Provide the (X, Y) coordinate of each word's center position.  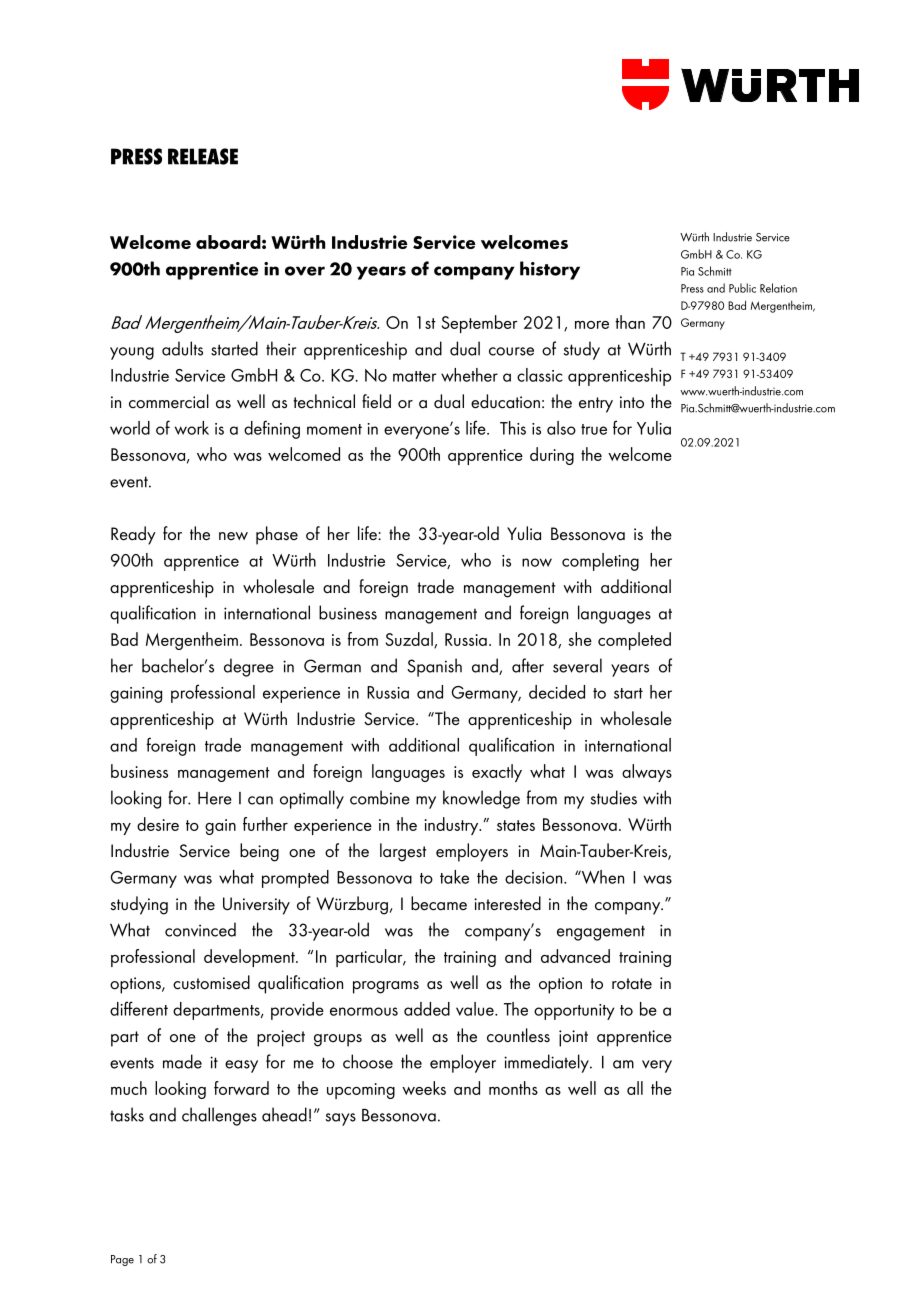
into (632, 402)
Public (742, 288)
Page (122, 1260)
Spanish (434, 667)
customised (211, 982)
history (550, 270)
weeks (424, 1088)
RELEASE (203, 156)
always (647, 773)
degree (249, 667)
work (192, 428)
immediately (547, 1063)
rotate (632, 984)
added (427, 1009)
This (513, 428)
